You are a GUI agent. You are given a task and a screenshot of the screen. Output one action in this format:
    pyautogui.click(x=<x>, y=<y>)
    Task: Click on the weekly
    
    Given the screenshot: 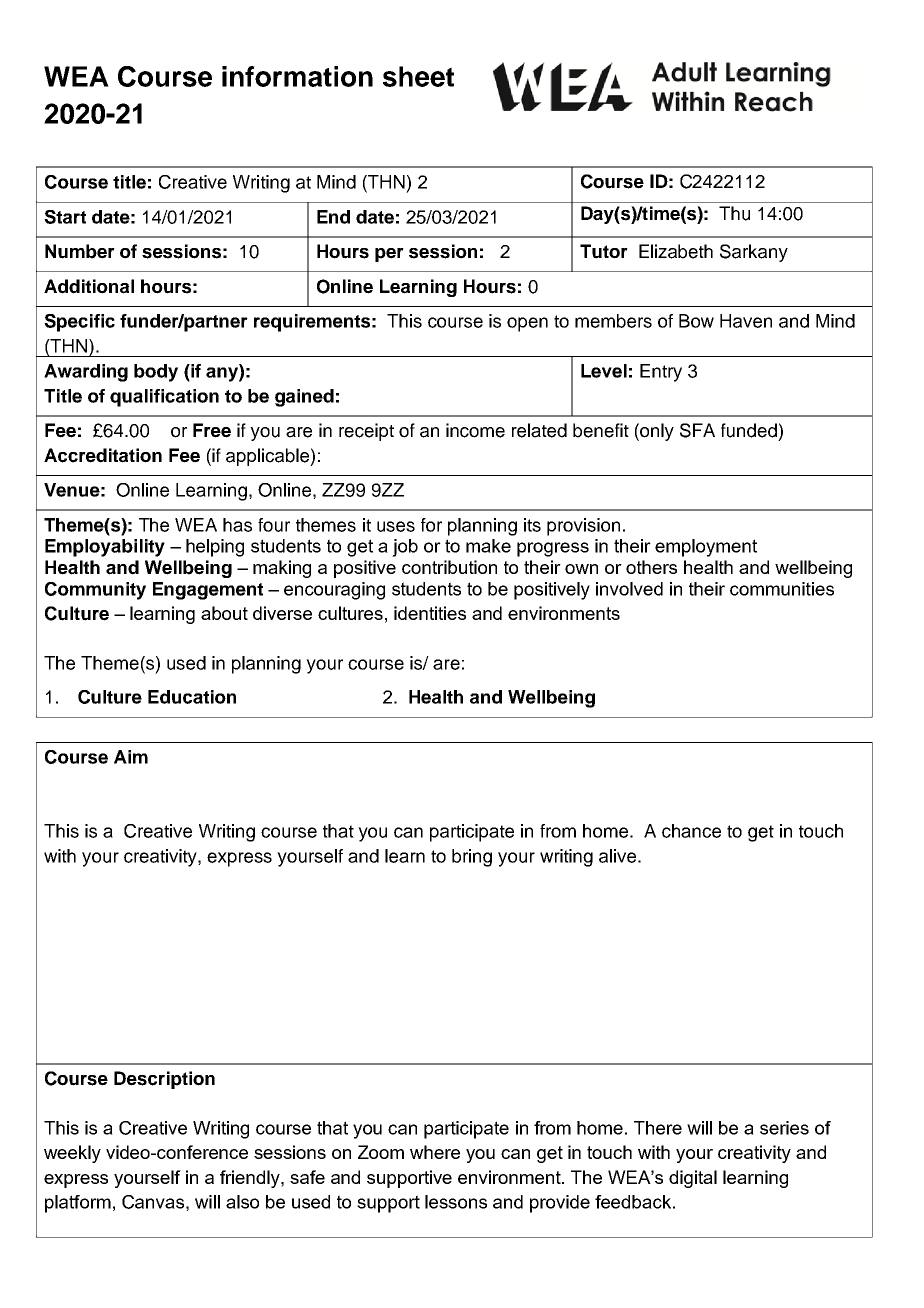 What is the action you would take?
    pyautogui.click(x=72, y=1154)
